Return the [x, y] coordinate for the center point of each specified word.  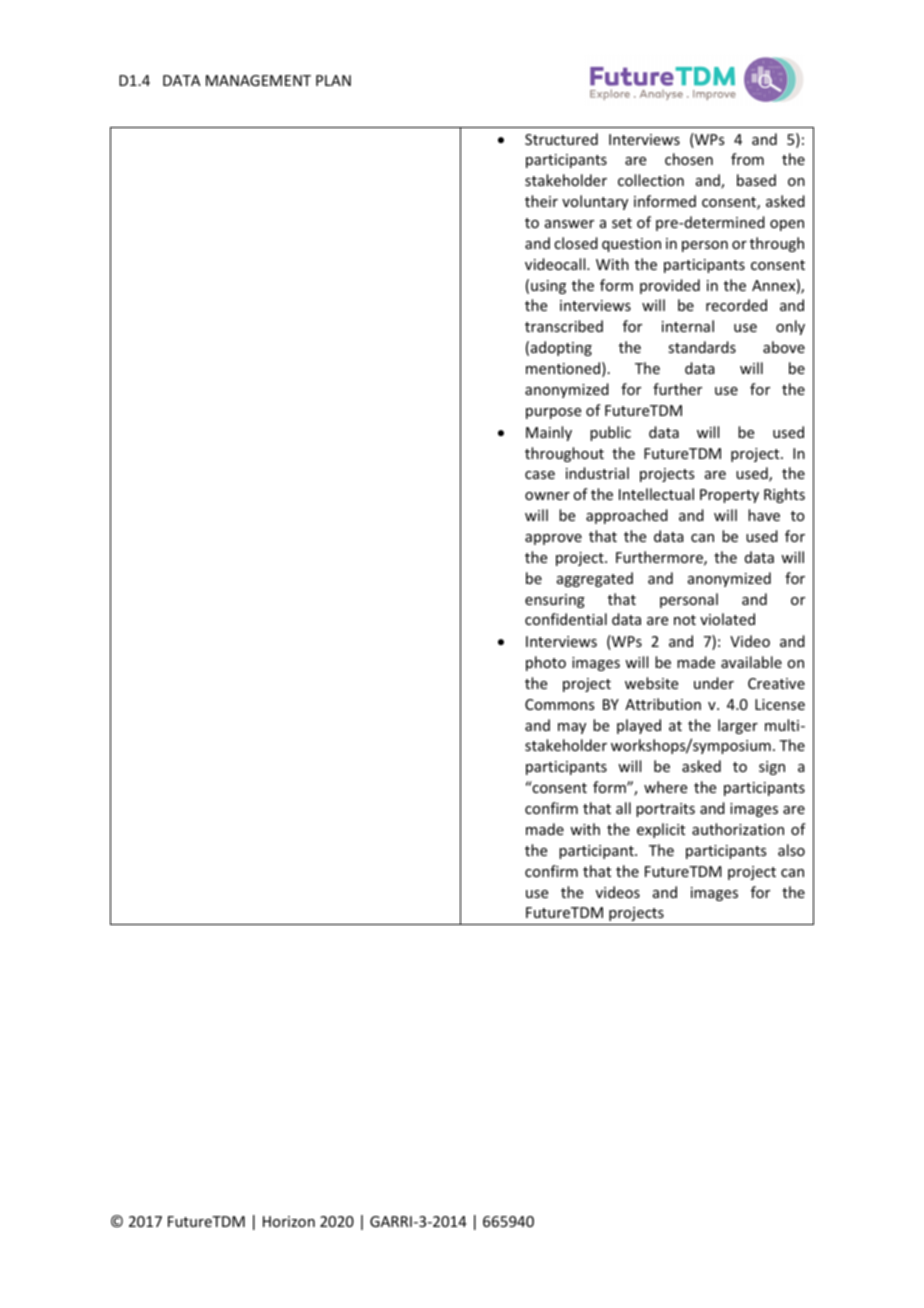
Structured [561, 139]
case [540, 475]
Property [729, 496]
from [747, 159]
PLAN [333, 80]
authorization [738, 829]
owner [547, 496]
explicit [661, 830]
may [572, 728]
